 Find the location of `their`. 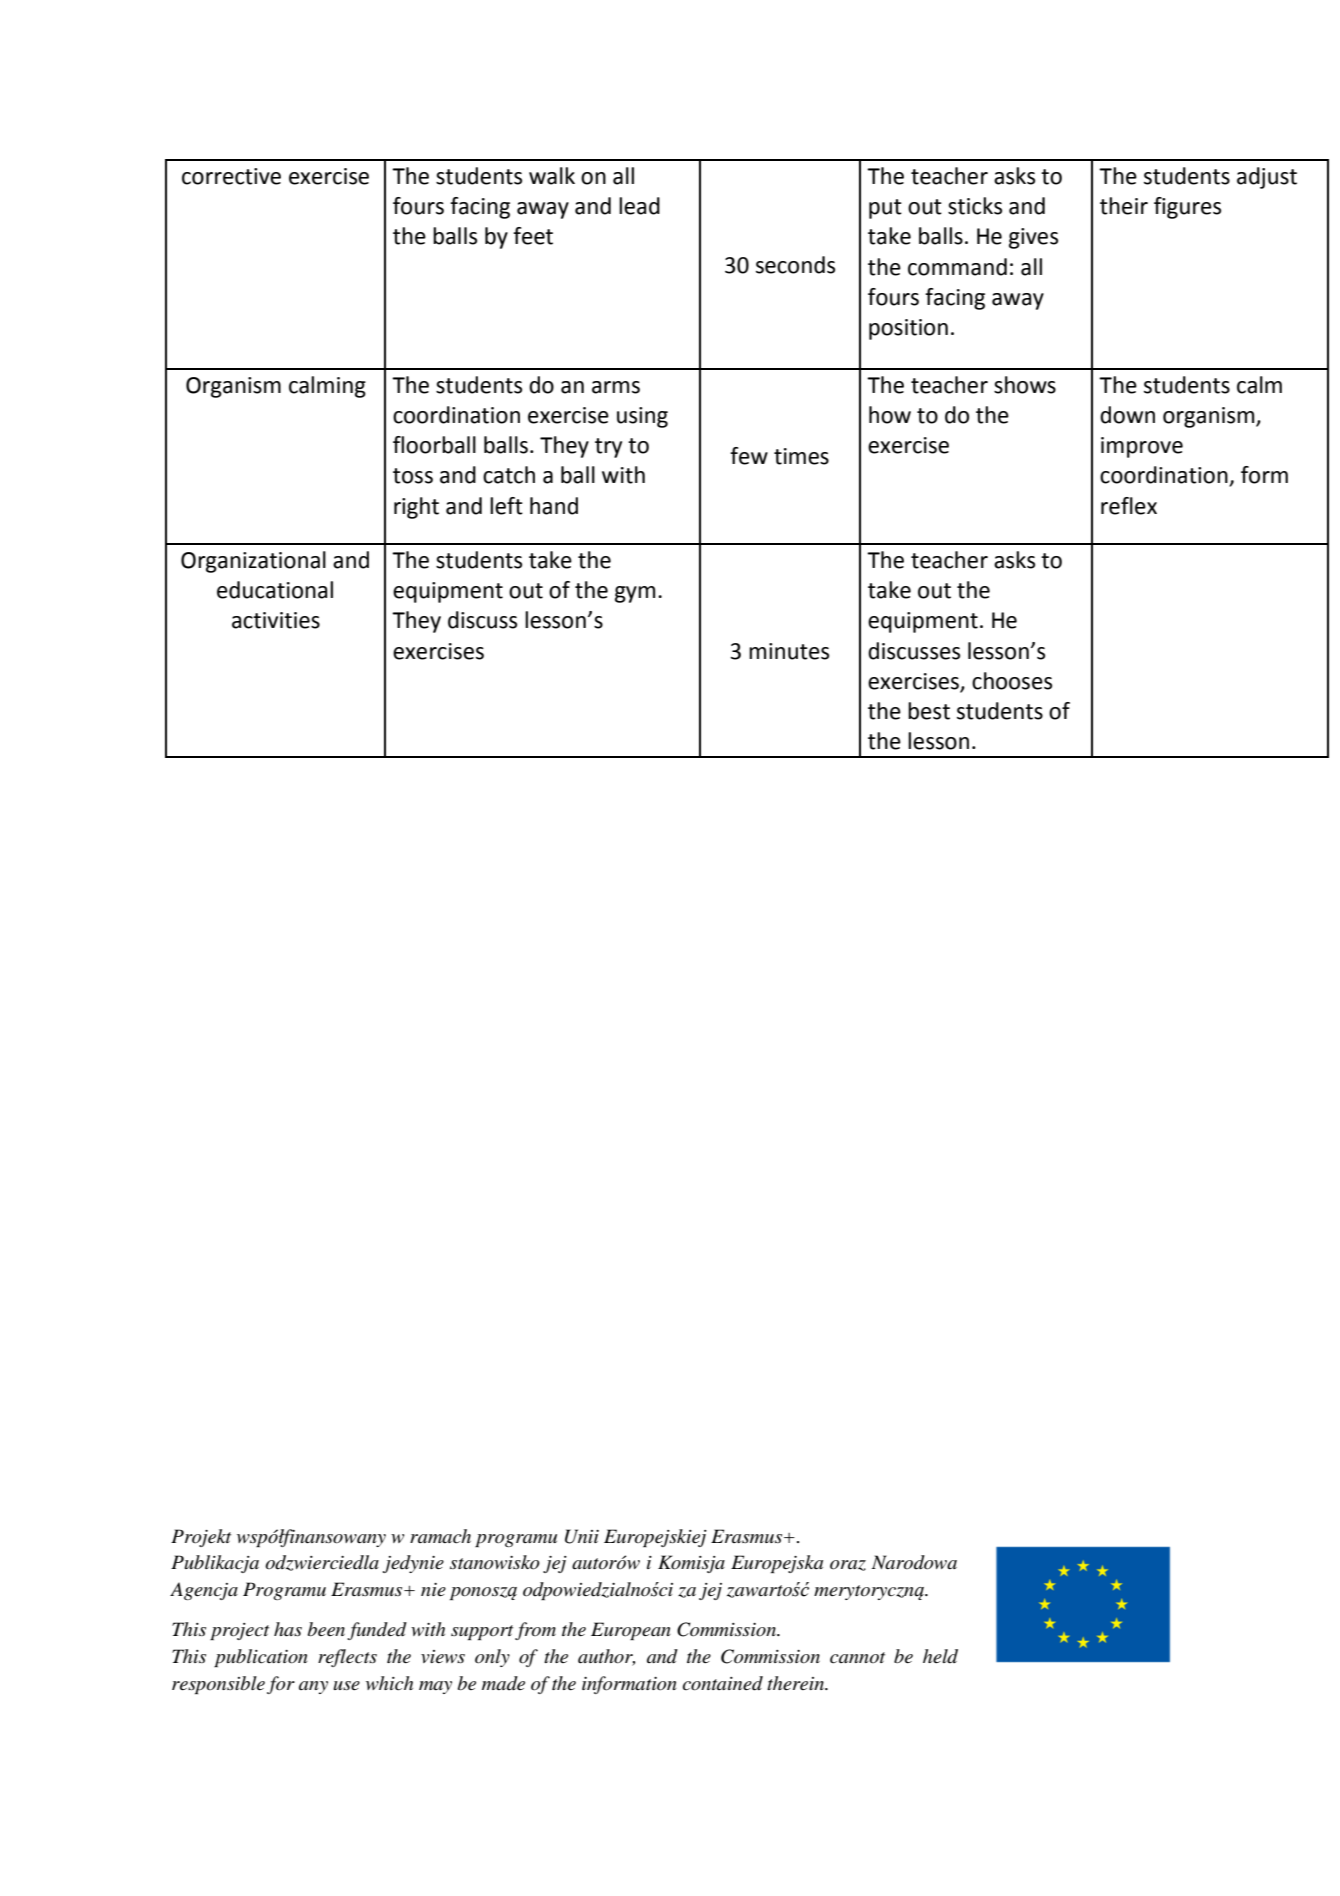

their is located at coordinates (1124, 206).
